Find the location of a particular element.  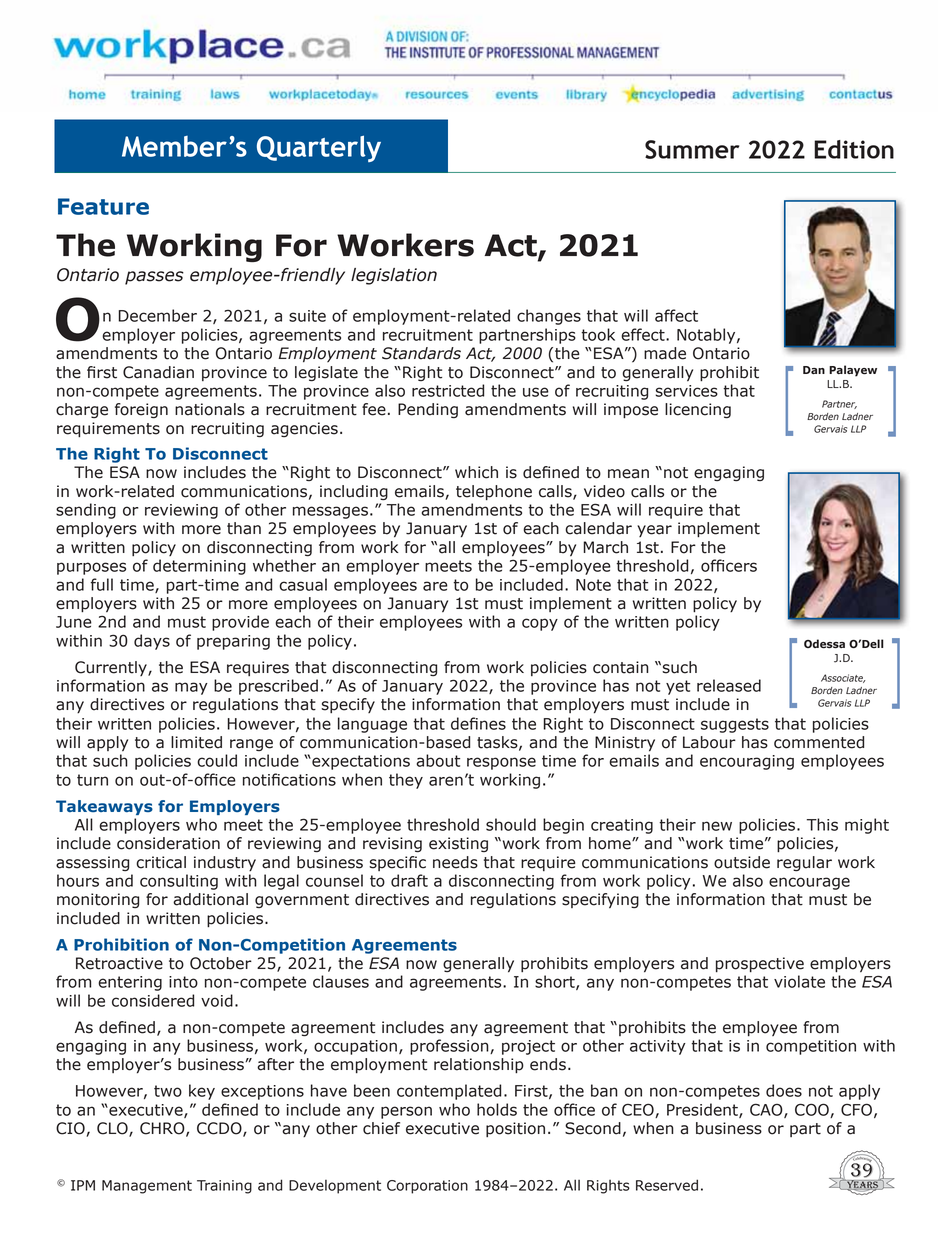

consideration is located at coordinates (168, 843).
